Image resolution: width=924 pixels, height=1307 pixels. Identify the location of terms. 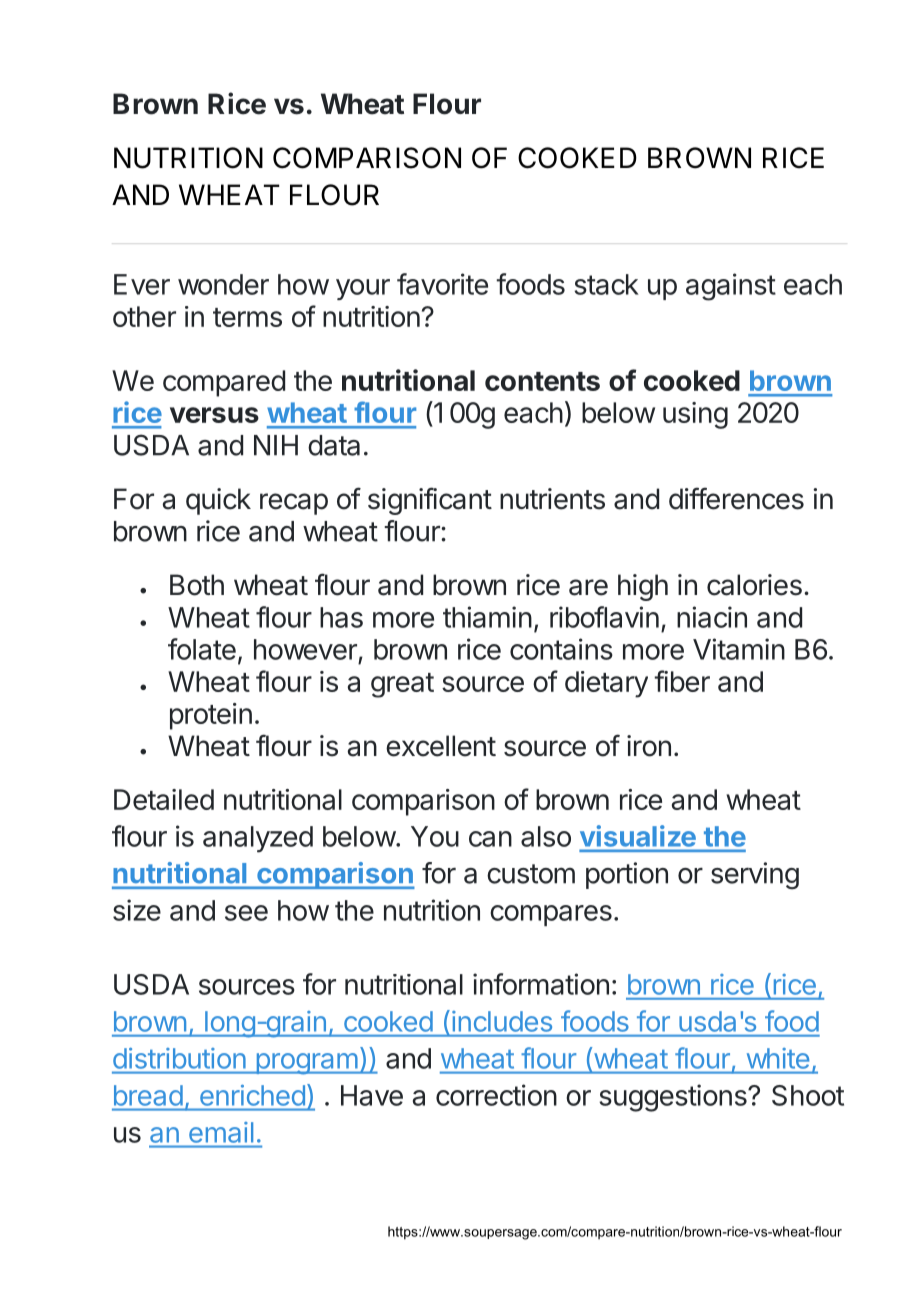
(247, 317).
